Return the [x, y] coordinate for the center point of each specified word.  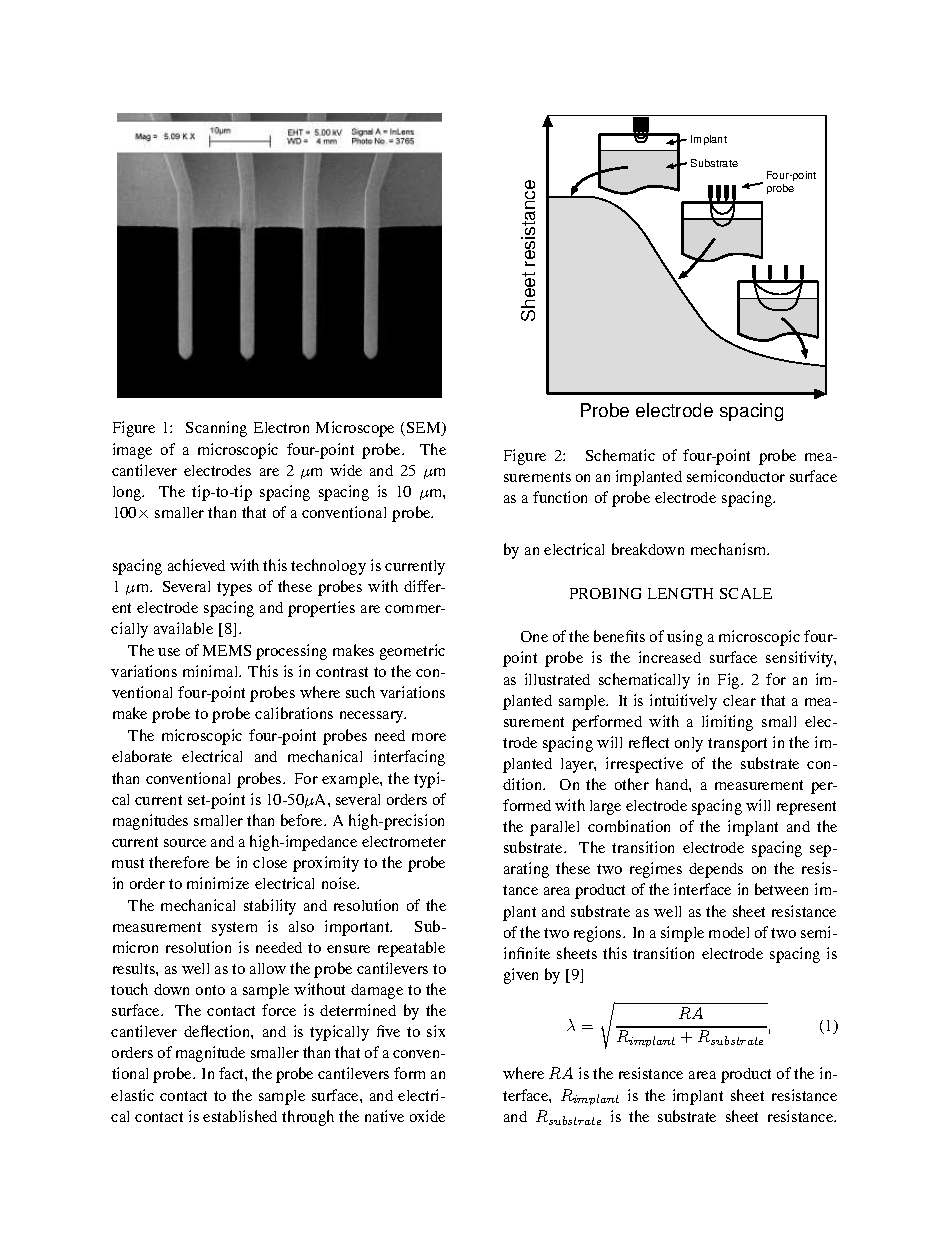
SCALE [746, 593]
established [240, 1116]
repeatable [411, 949]
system [234, 929]
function [560, 497]
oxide [427, 1116]
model [729, 932]
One [534, 636]
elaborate [142, 756]
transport [737, 745]
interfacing [409, 758]
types [234, 589]
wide [346, 470]
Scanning [216, 429]
